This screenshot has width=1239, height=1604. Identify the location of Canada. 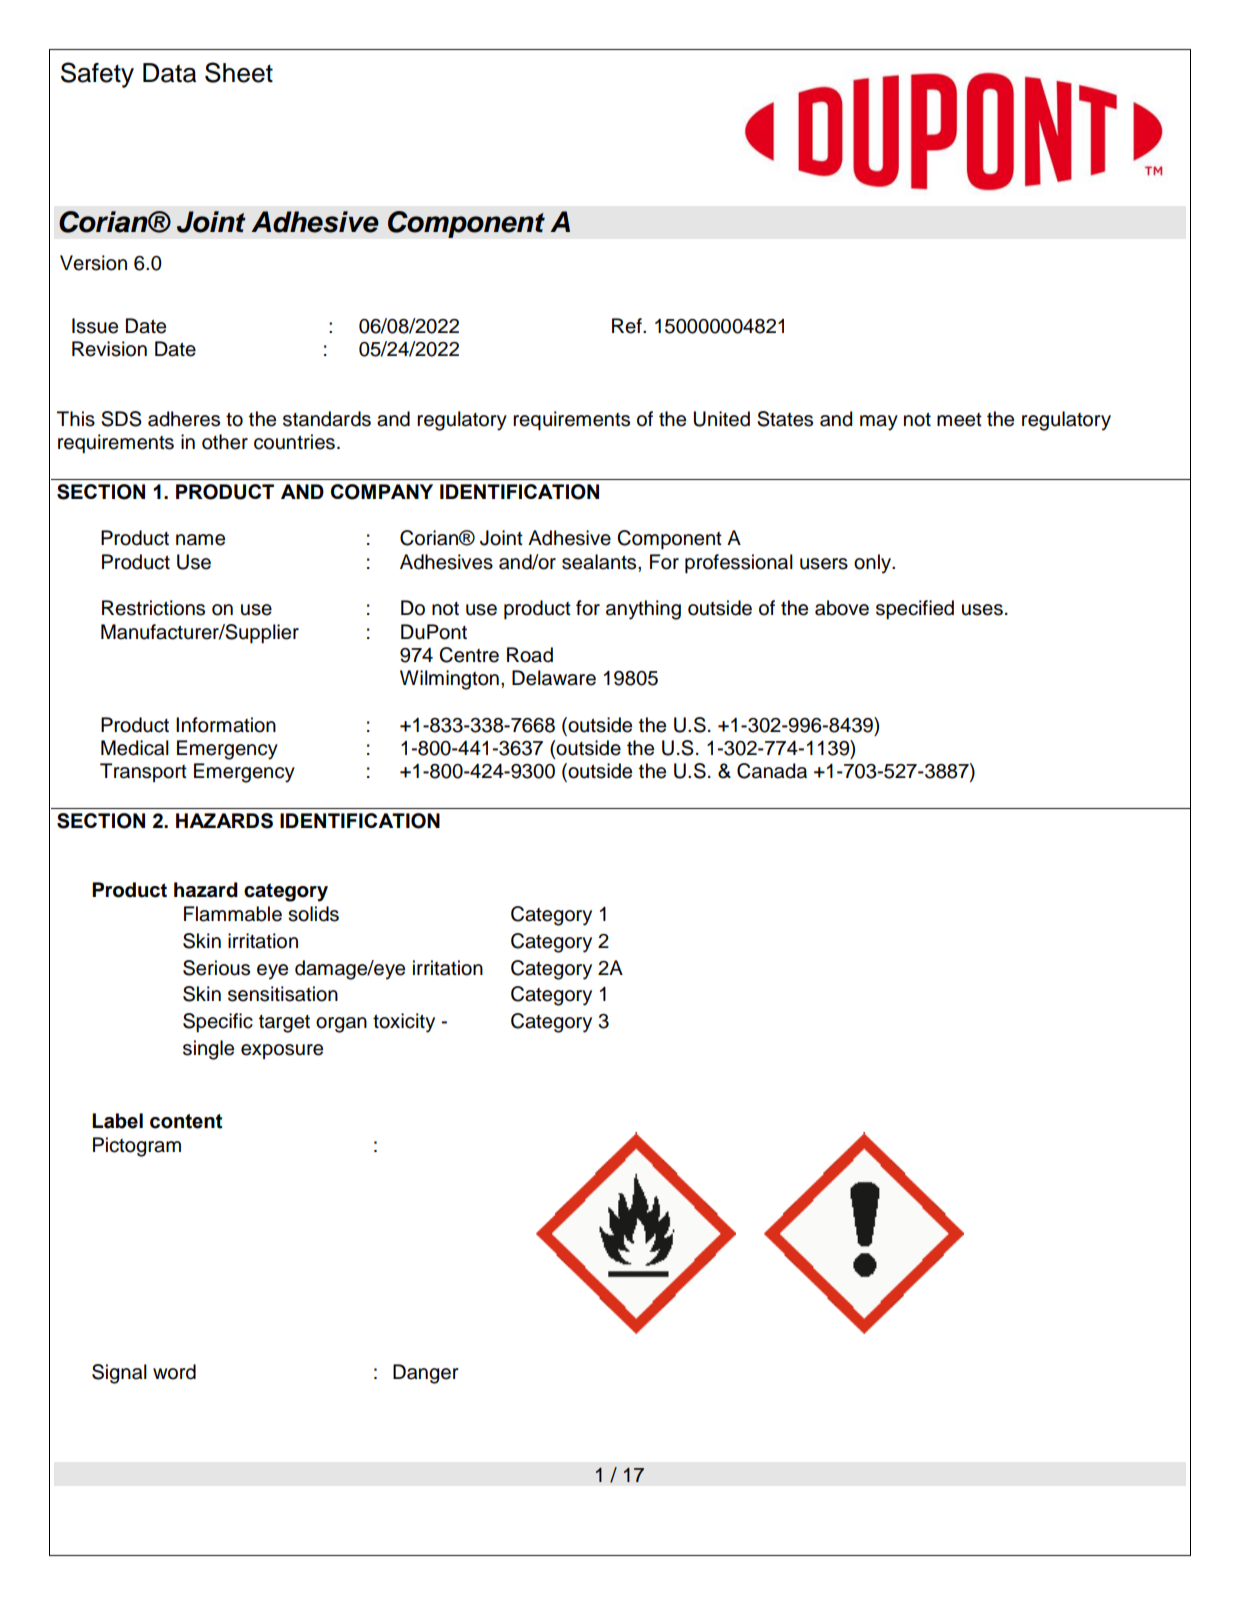
(772, 771).
